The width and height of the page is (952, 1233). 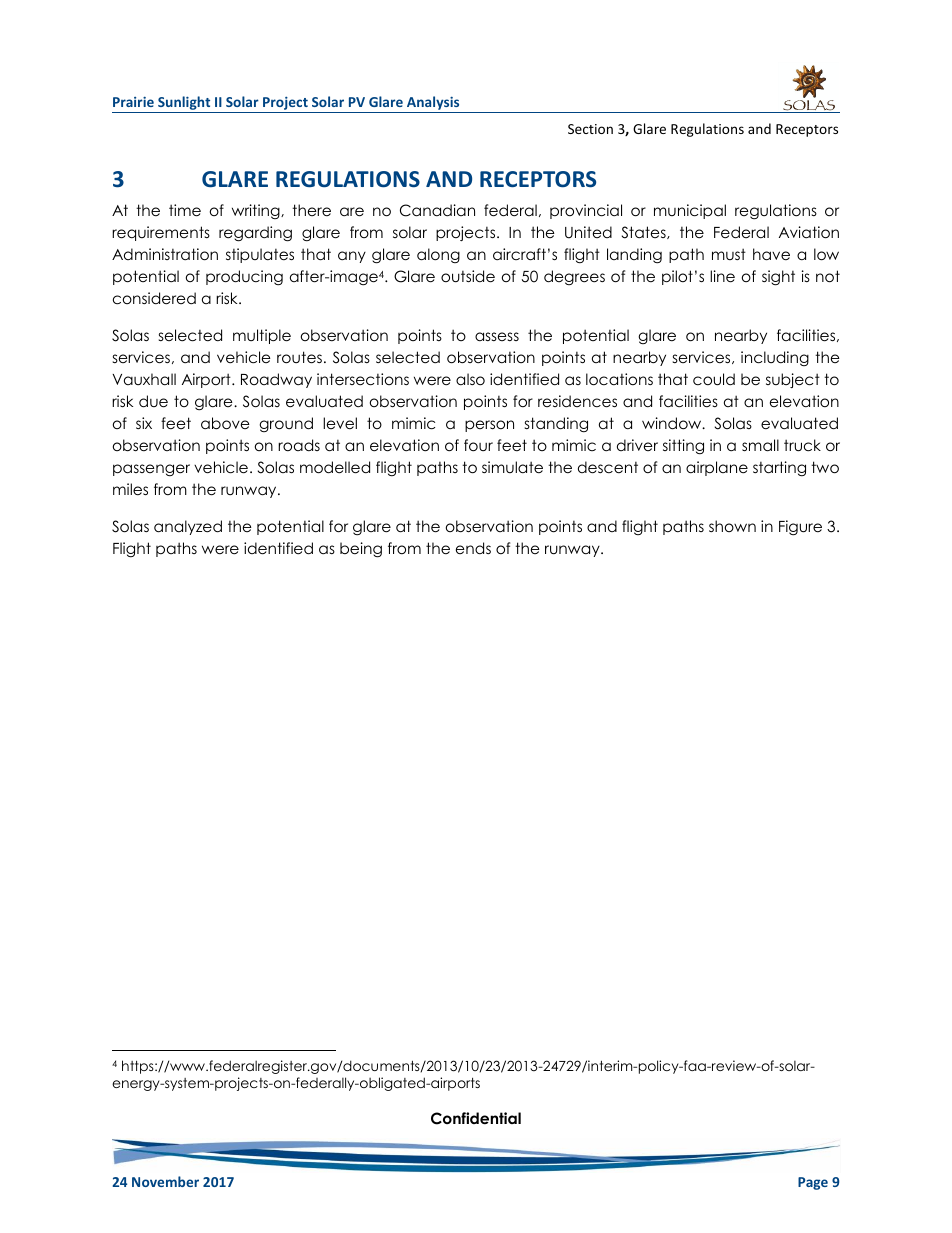 I want to click on ends, so click(x=473, y=548).
